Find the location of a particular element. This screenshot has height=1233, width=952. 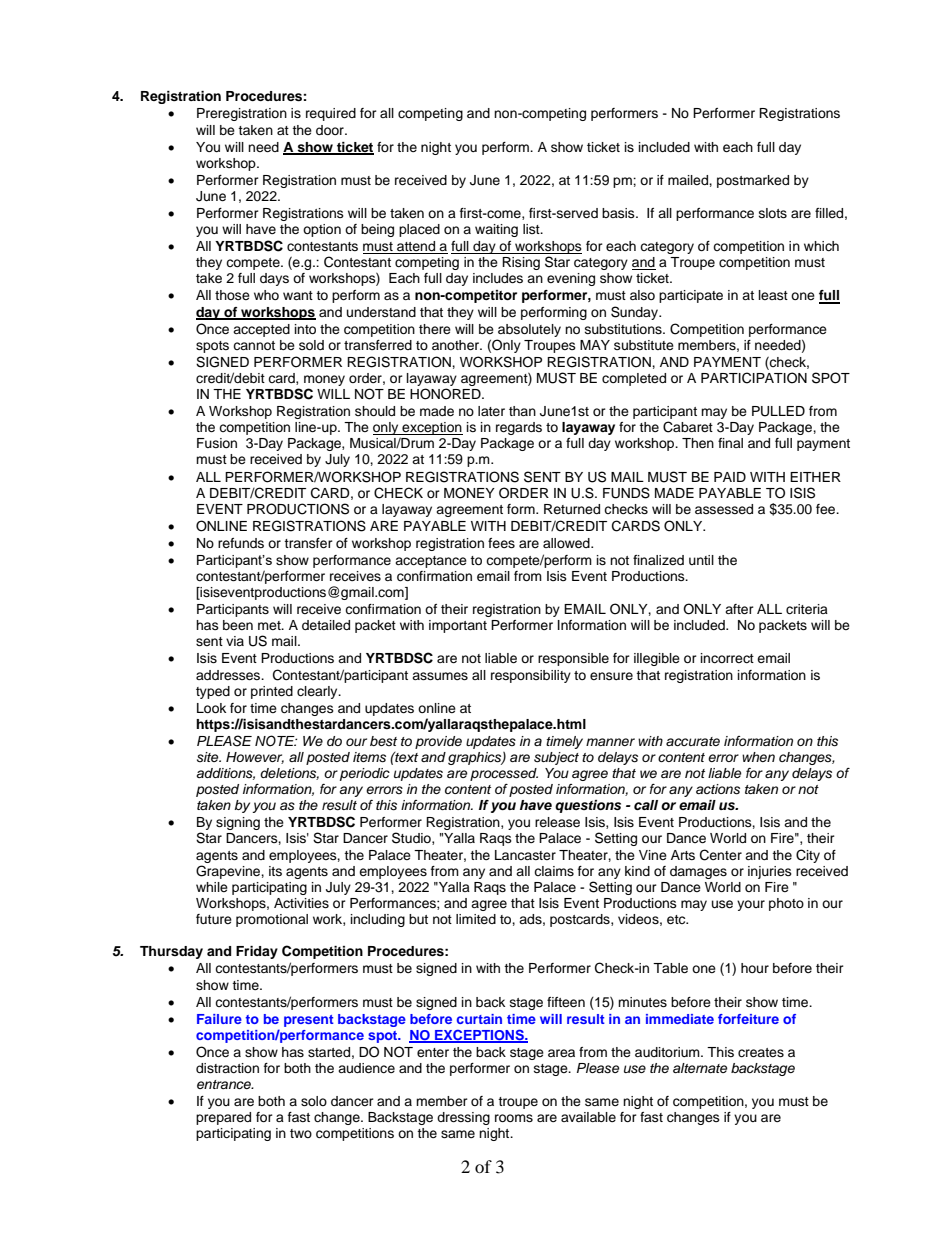

Lancaster is located at coordinates (525, 855).
